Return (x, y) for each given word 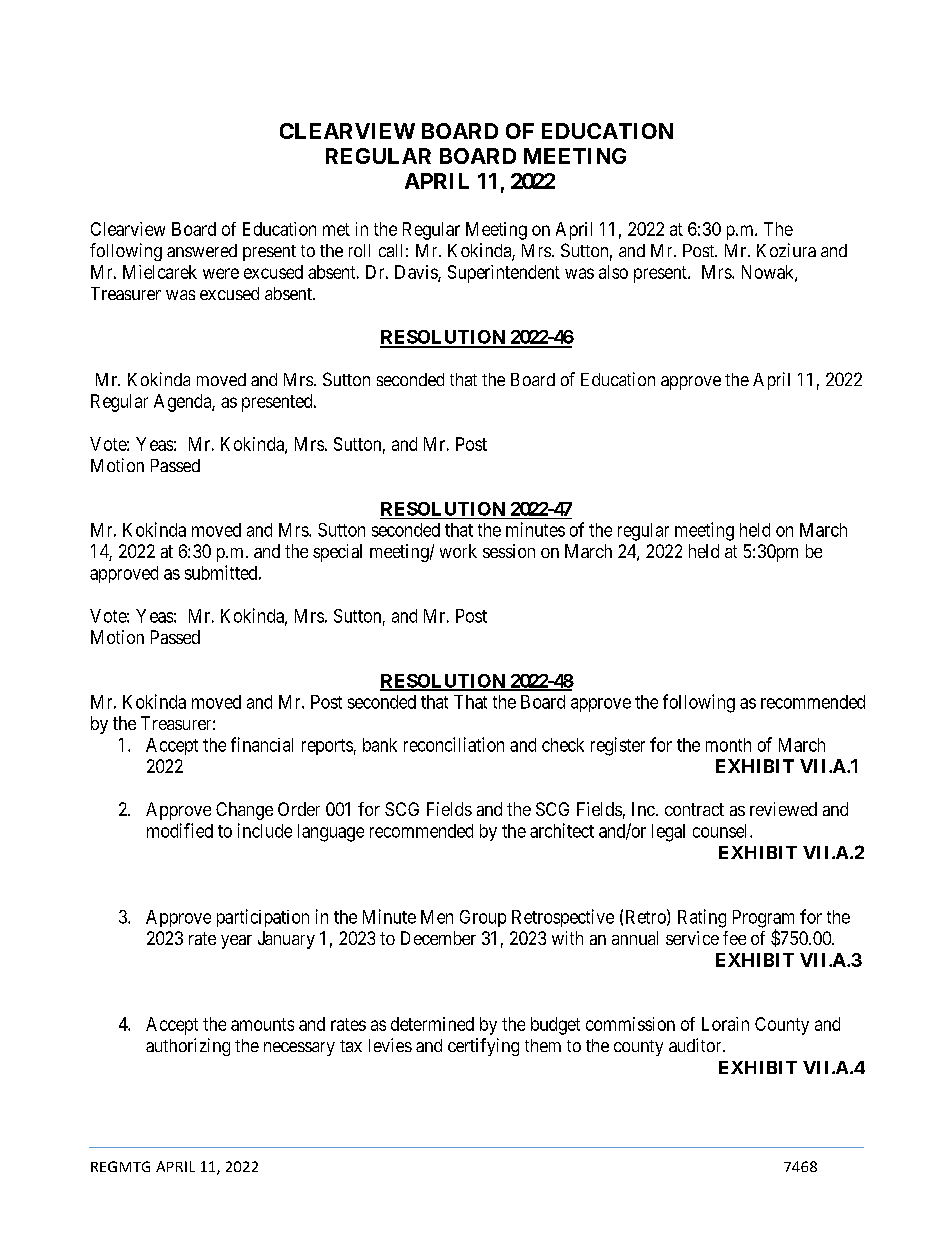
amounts (262, 1024)
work (458, 551)
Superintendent (504, 274)
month (728, 745)
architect (562, 830)
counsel (722, 831)
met (336, 229)
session (509, 551)
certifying (483, 1047)
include (265, 830)
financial (262, 744)
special (337, 553)
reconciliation (454, 744)
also (613, 272)
